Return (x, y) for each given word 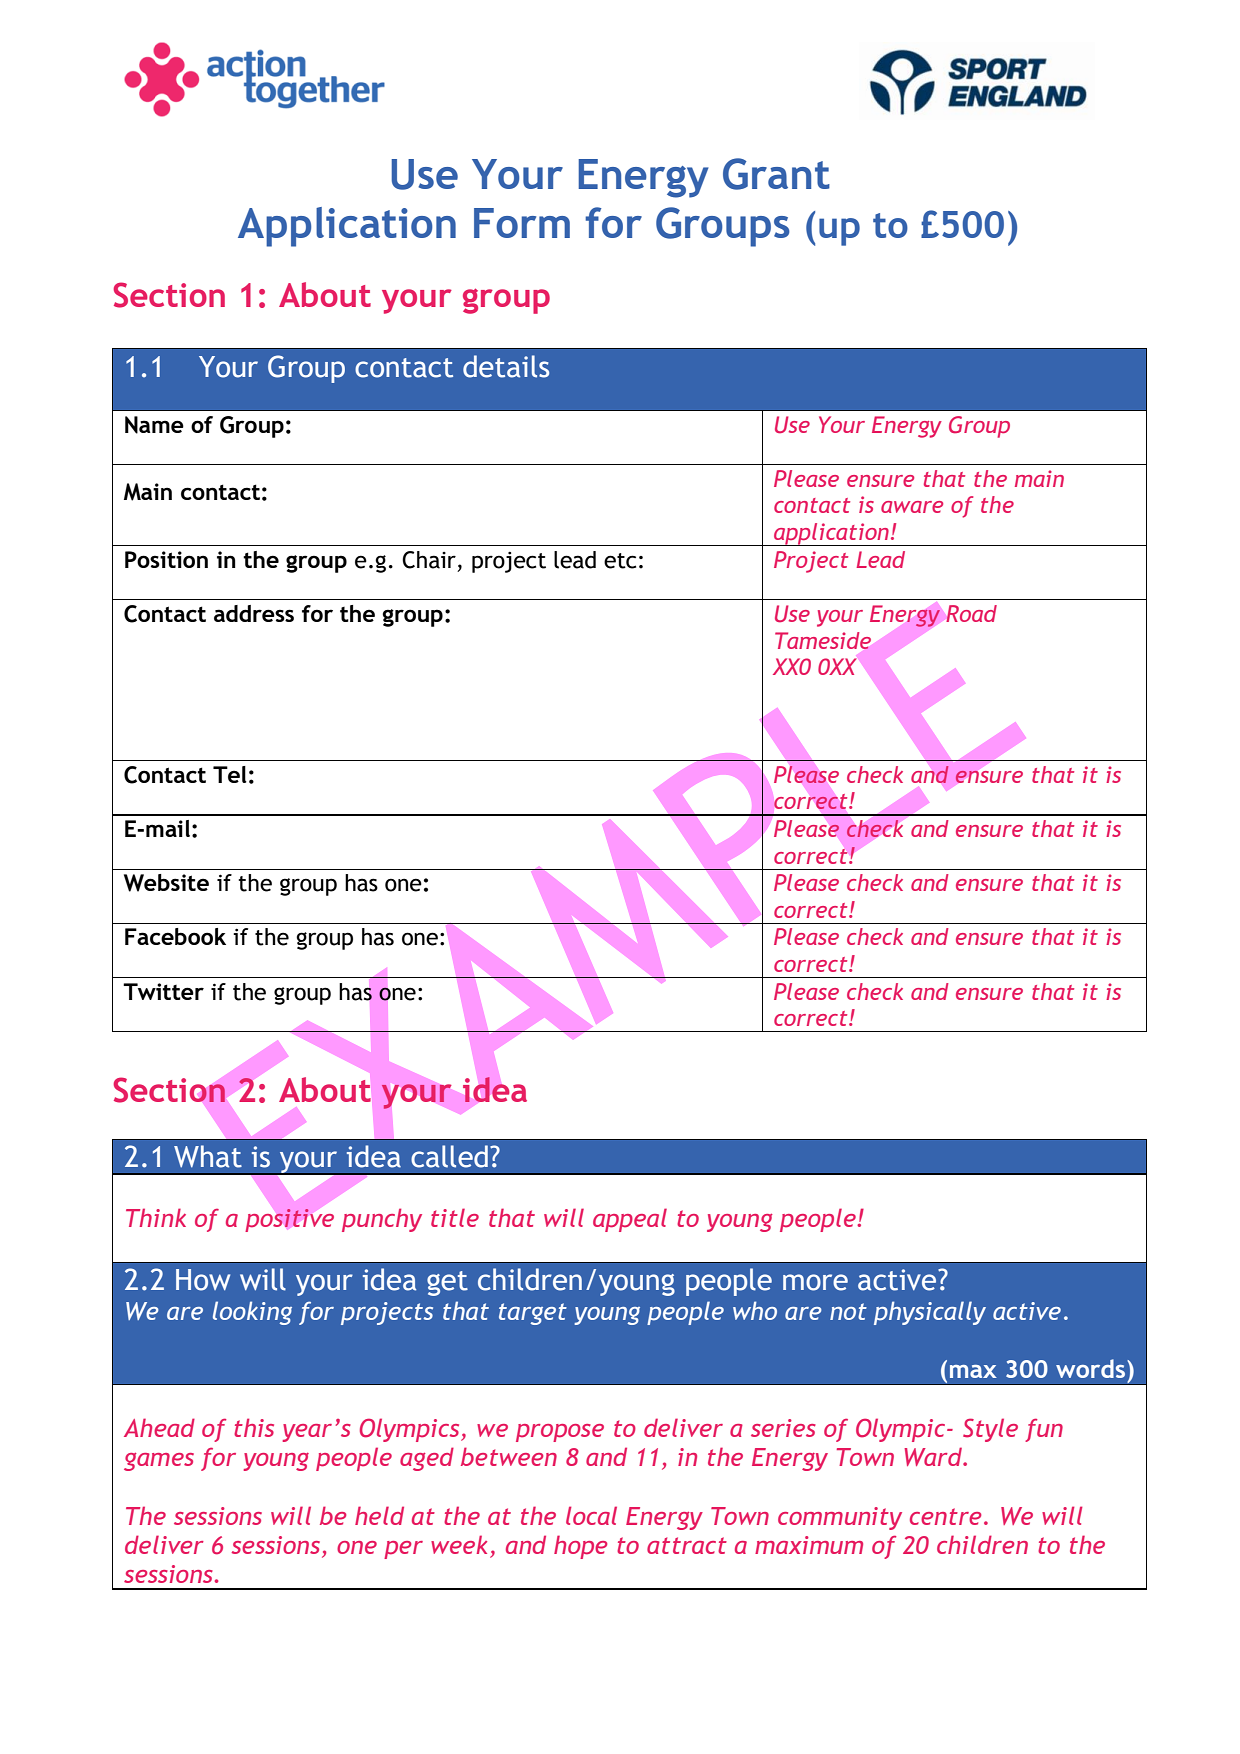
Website (166, 883)
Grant (776, 174)
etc (620, 561)
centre (945, 1516)
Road (971, 613)
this (254, 1427)
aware (912, 507)
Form (522, 223)
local (591, 1515)
